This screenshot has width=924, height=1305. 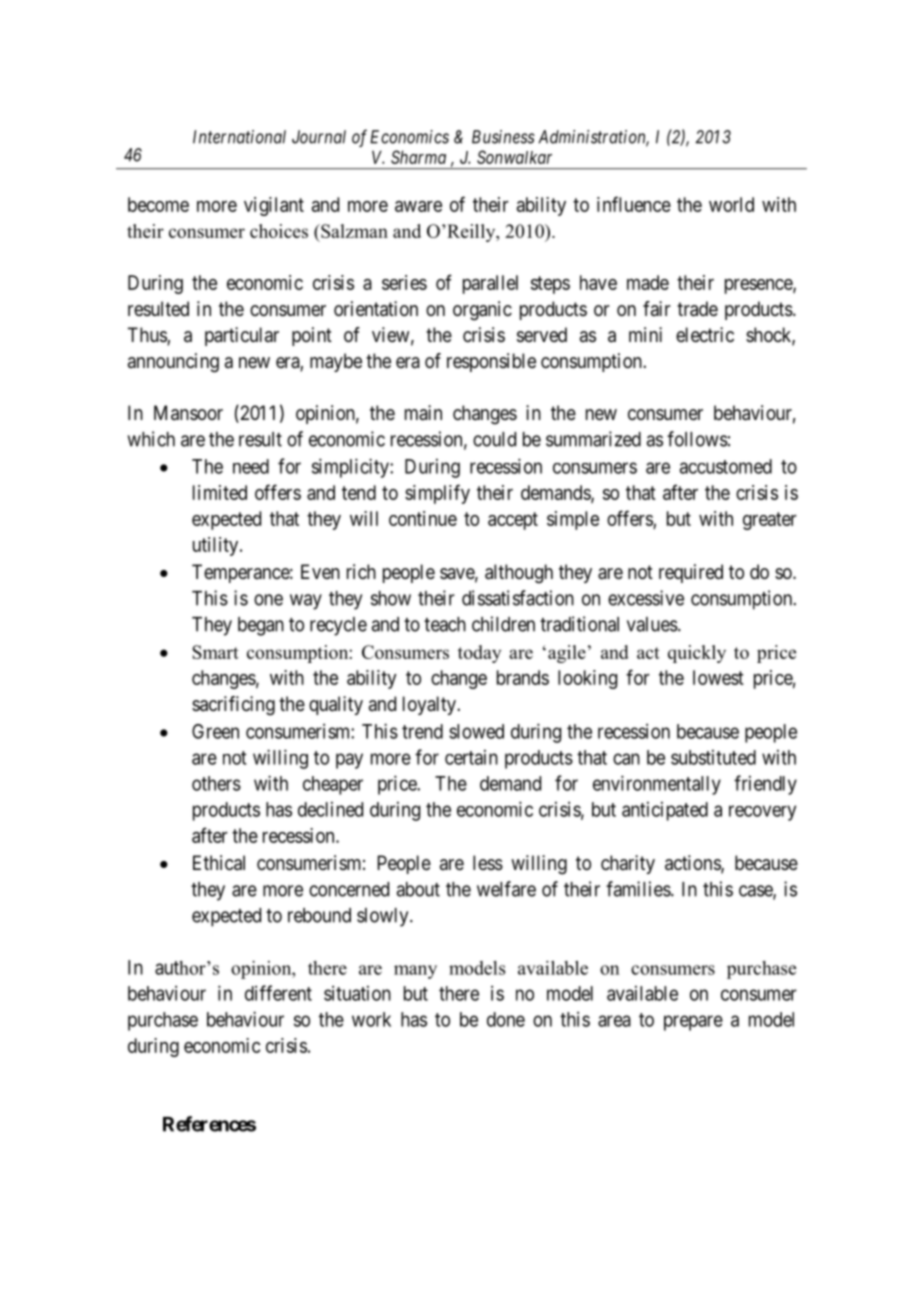 I want to click on environmentally, so click(x=657, y=785).
